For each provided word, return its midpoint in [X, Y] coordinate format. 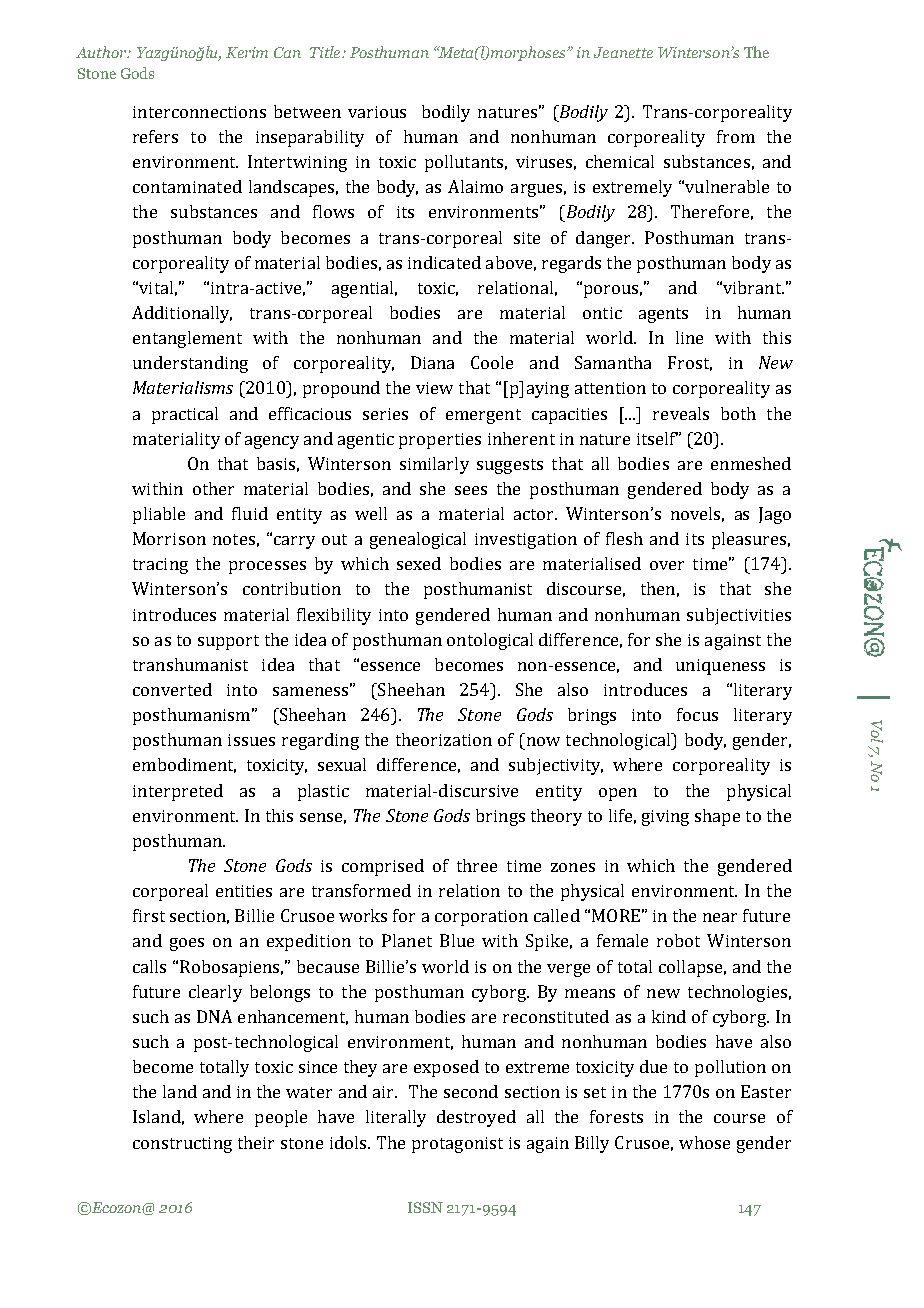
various [377, 112]
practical [185, 415]
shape [717, 817]
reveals [681, 413]
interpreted [178, 792]
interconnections [199, 112]
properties [440, 441]
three [477, 865]
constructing [182, 1145]
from [736, 136]
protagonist [457, 1145]
